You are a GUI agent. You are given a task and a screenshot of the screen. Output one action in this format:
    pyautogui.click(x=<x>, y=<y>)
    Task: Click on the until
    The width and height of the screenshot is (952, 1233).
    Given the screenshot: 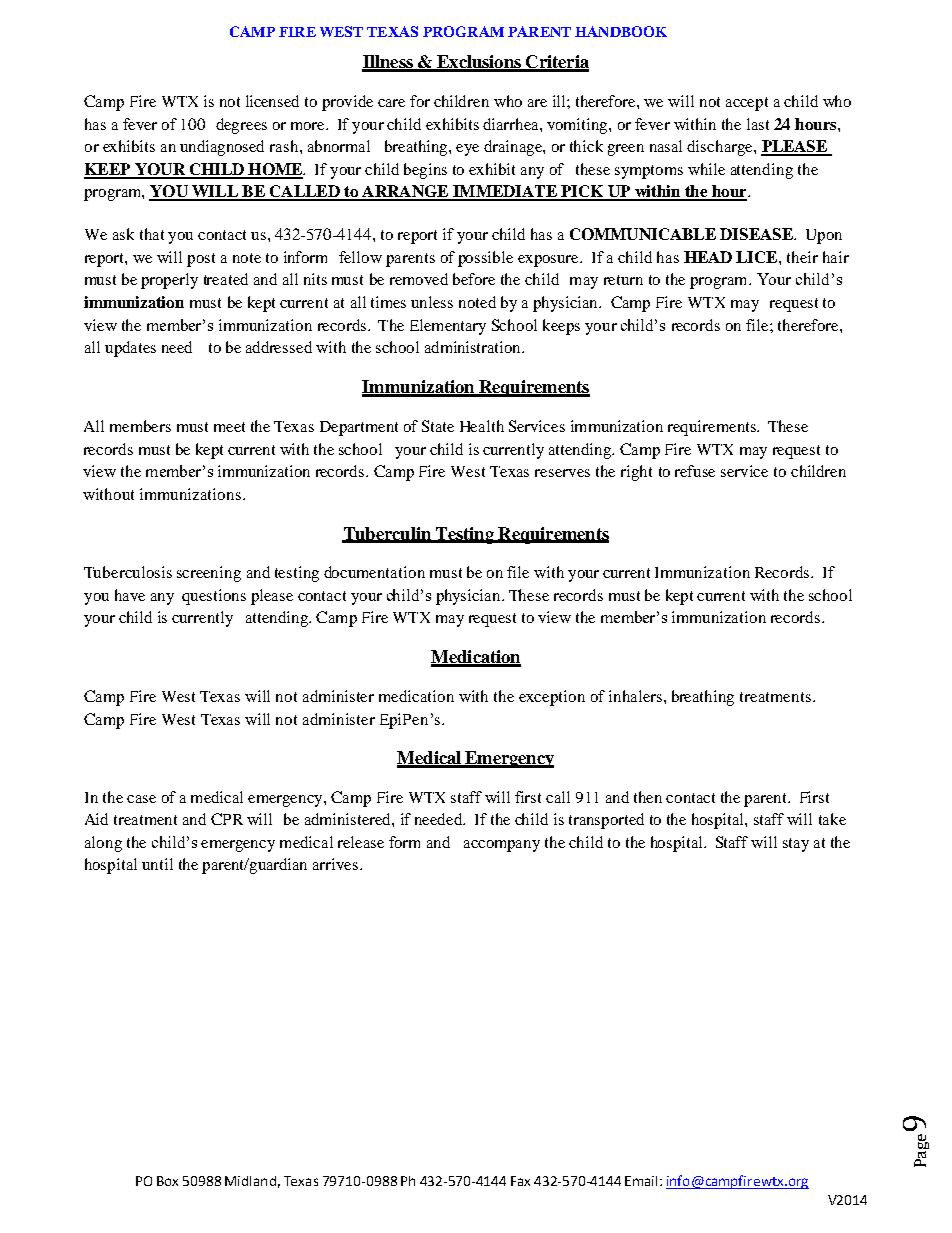 What is the action you would take?
    pyautogui.click(x=157, y=864)
